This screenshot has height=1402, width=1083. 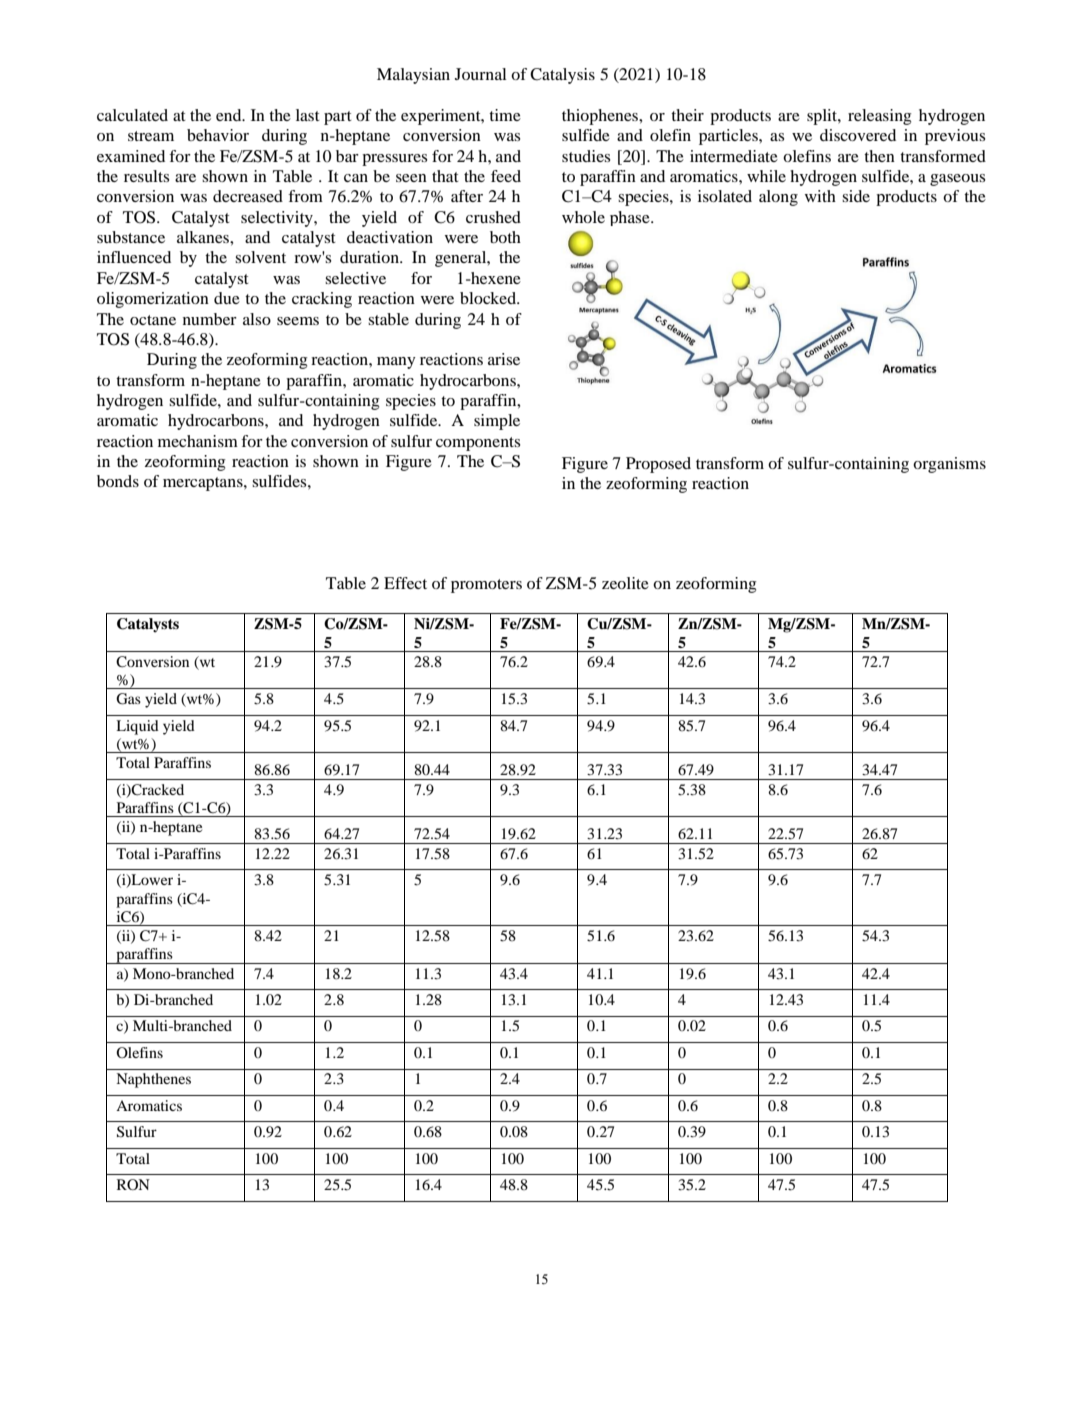 I want to click on time, so click(x=505, y=115).
